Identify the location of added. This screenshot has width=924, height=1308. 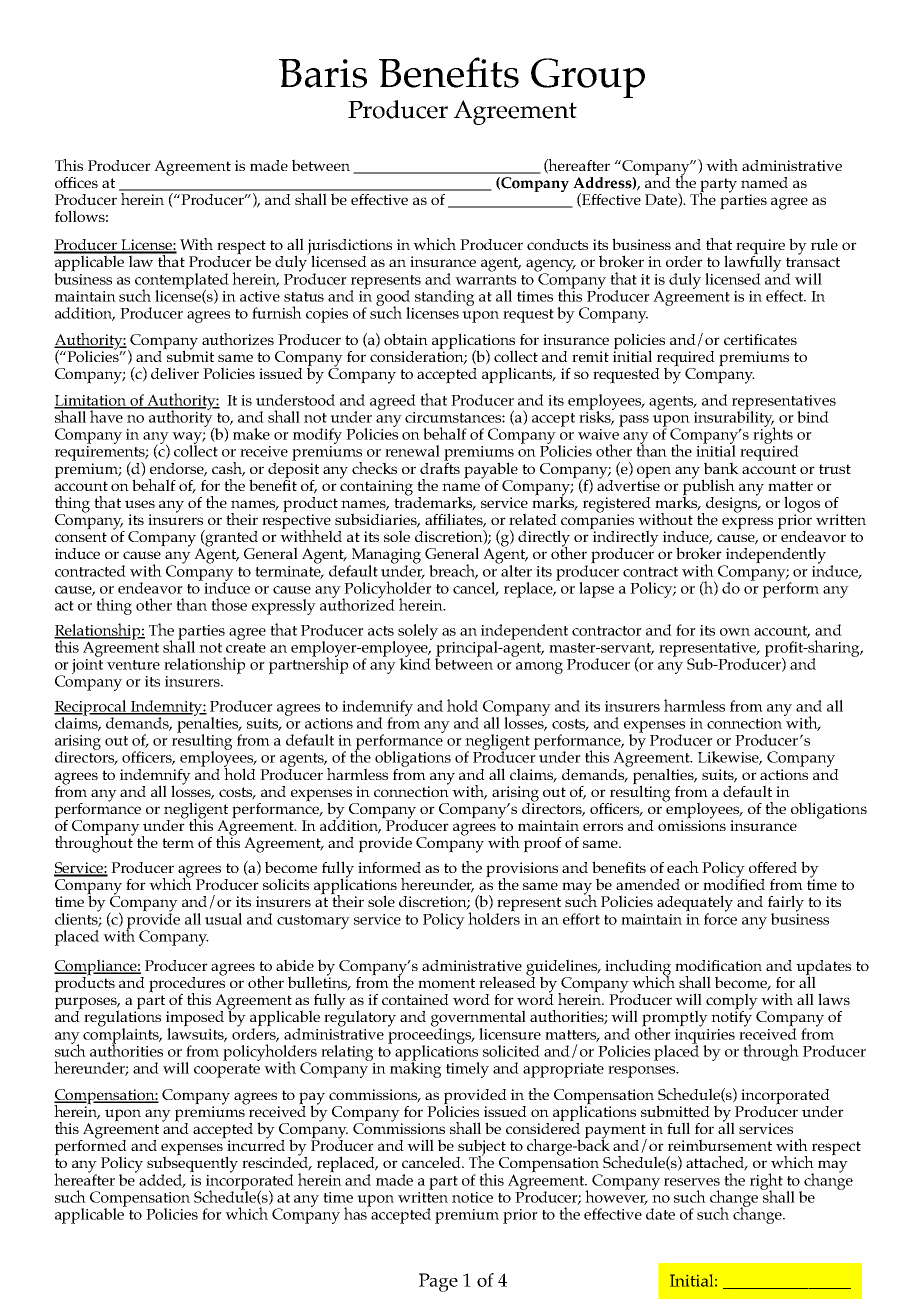
(162, 1181).
